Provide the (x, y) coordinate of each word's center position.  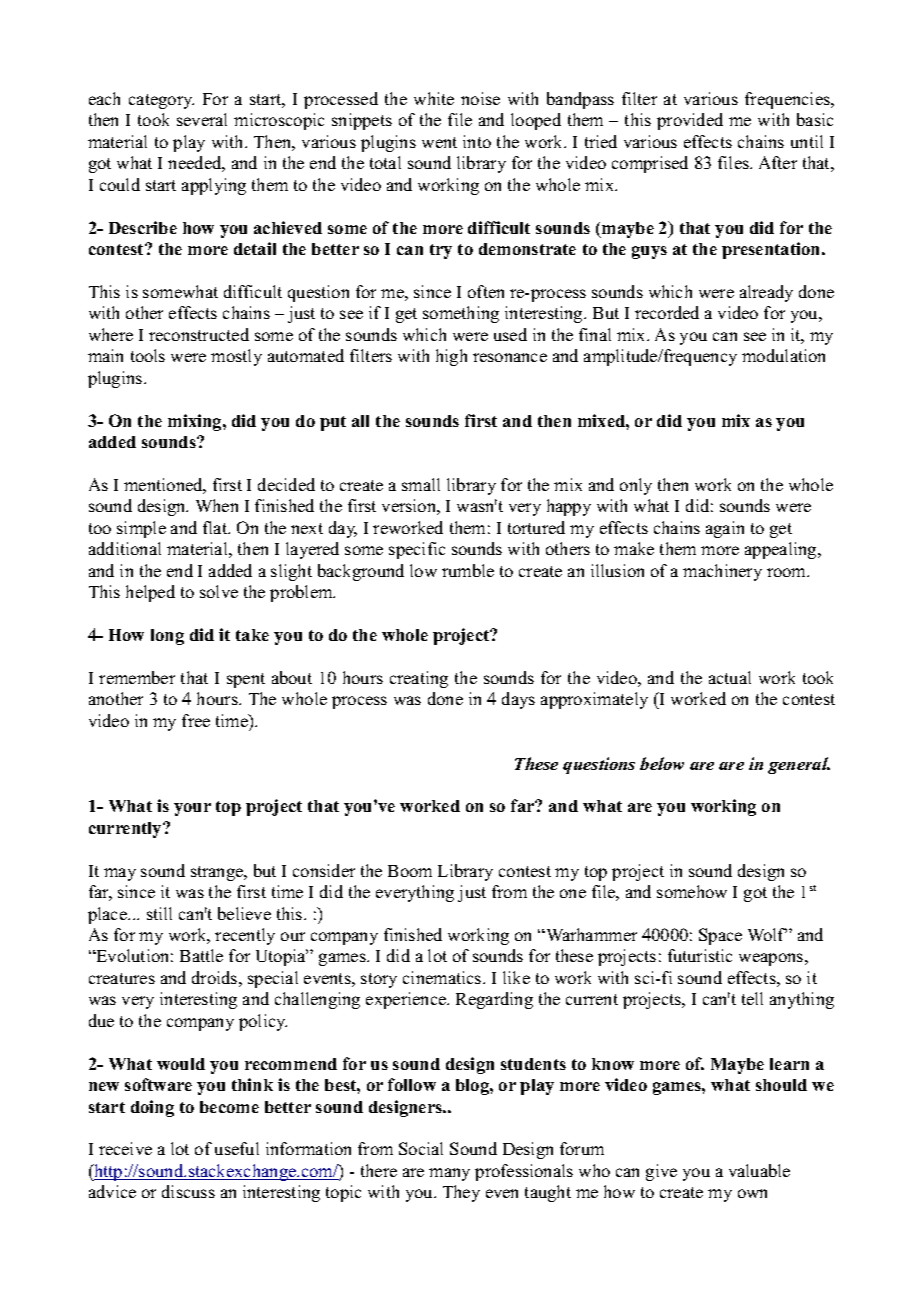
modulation (783, 355)
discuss (188, 1191)
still (159, 913)
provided (690, 121)
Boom (410, 871)
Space (720, 936)
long (167, 637)
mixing (196, 422)
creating (419, 679)
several (202, 119)
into (477, 141)
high (451, 357)
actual (730, 677)
